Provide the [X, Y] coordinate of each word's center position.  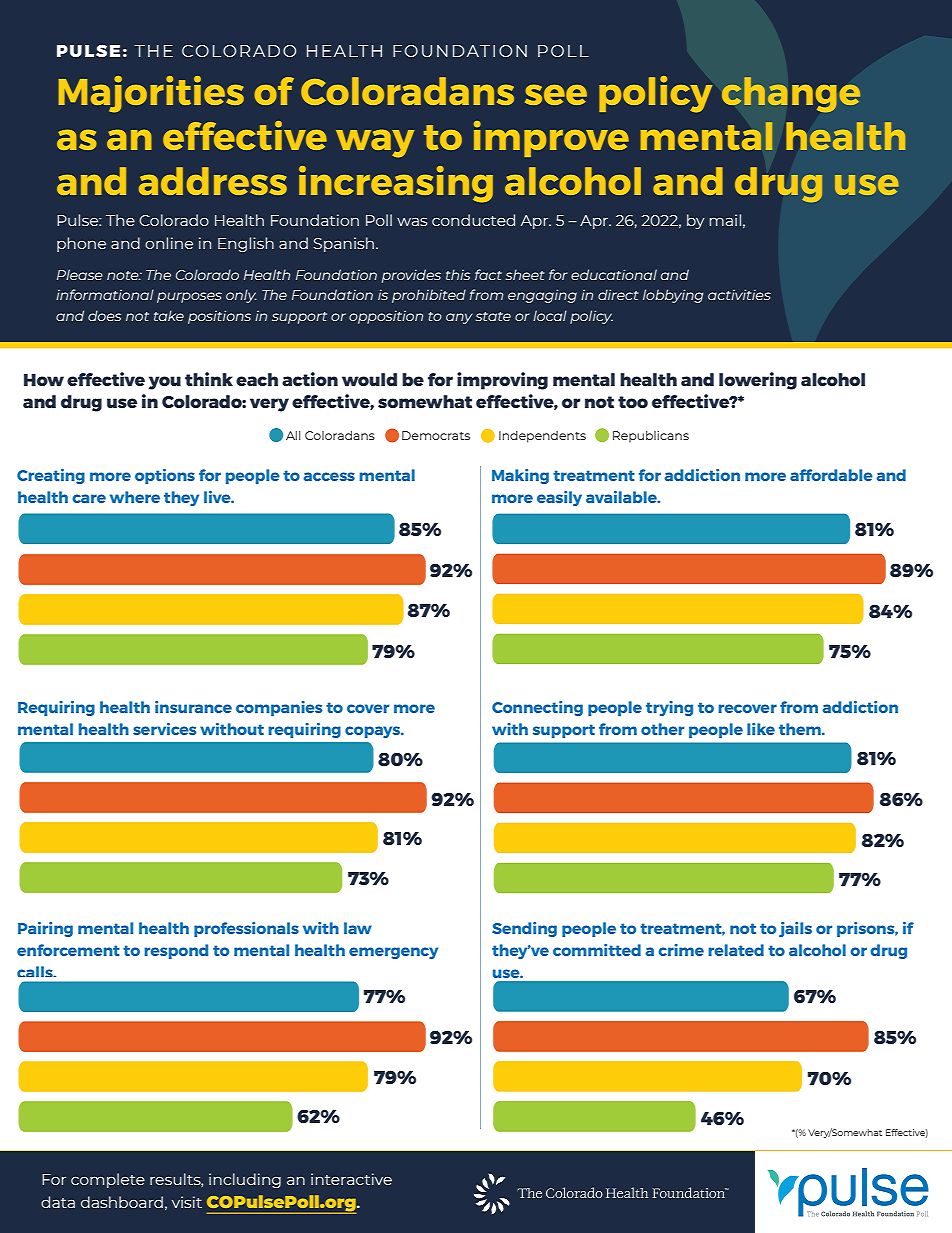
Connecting [537, 708]
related [736, 950]
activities [739, 294]
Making [520, 476]
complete [108, 1180]
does [104, 315]
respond [176, 951]
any [459, 318]
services [164, 729]
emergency [393, 953]
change [791, 94]
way [375, 144]
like [761, 729]
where [135, 497]
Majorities [151, 94]
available [623, 497]
